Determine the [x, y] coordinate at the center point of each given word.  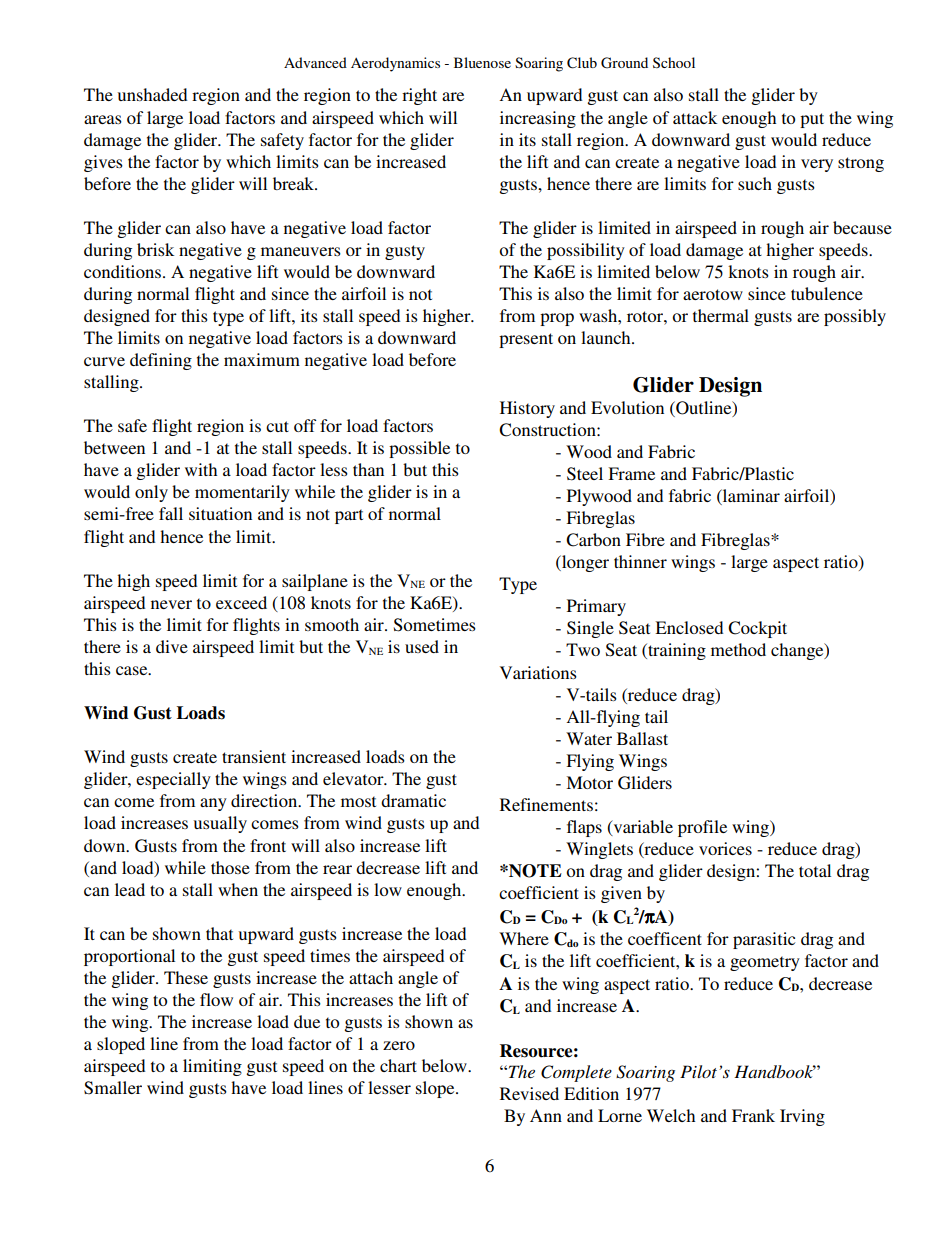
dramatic [413, 800]
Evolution [627, 407]
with [201, 469]
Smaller [113, 1088]
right [419, 96]
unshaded [152, 94]
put [812, 120]
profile [702, 828]
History [527, 409]
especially [173, 780]
